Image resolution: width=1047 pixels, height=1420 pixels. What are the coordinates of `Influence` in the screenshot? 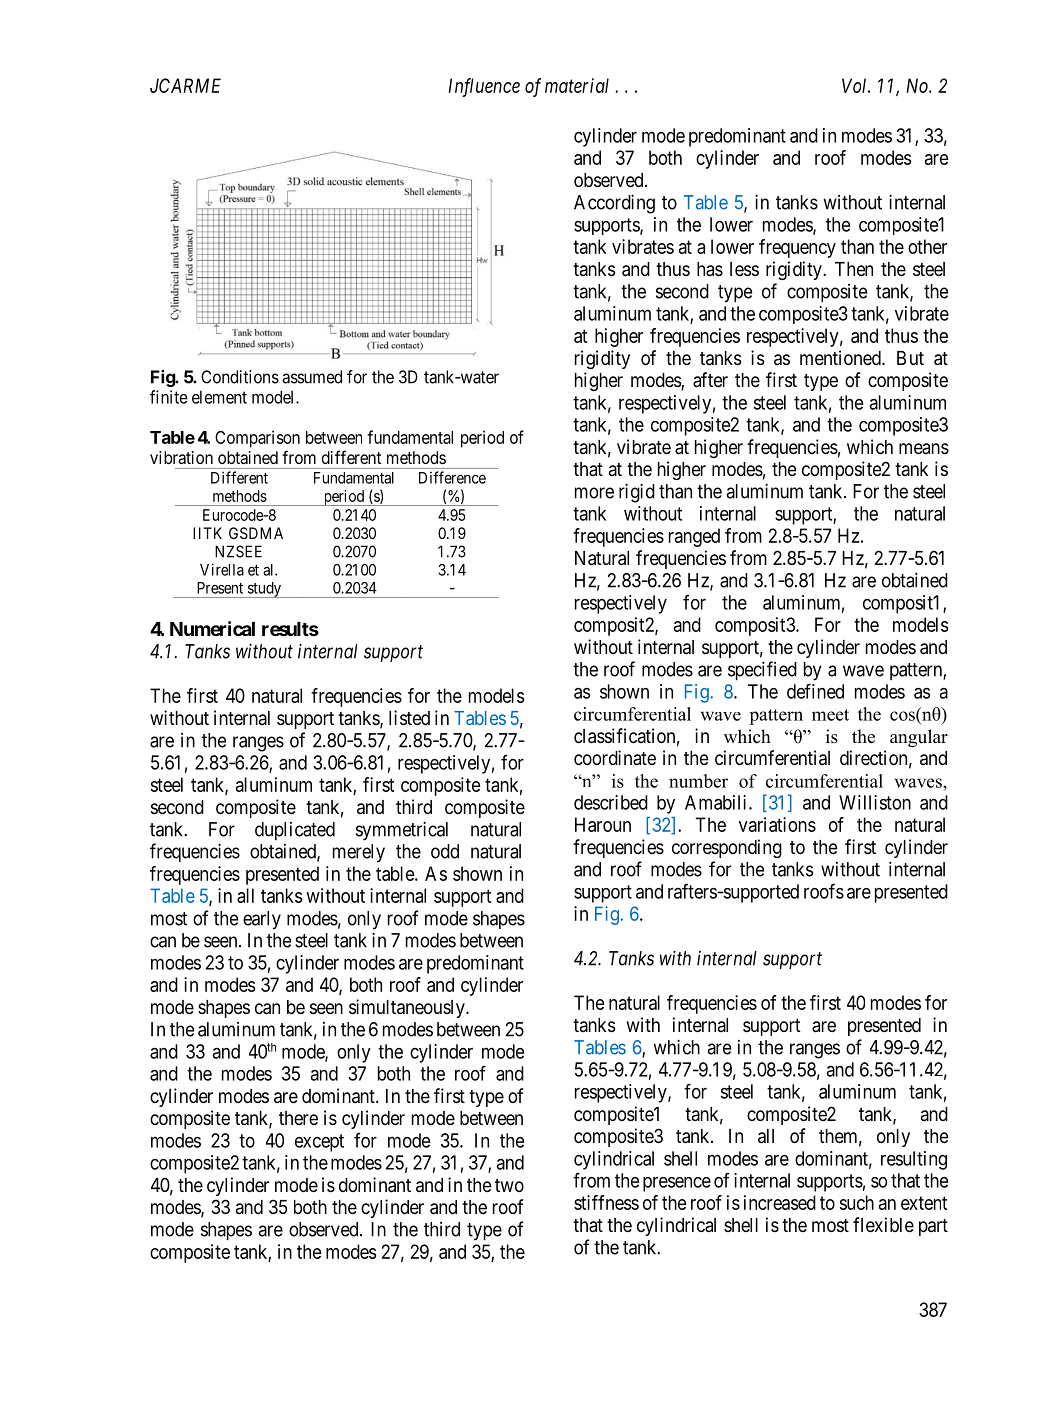 It's located at (484, 87).
